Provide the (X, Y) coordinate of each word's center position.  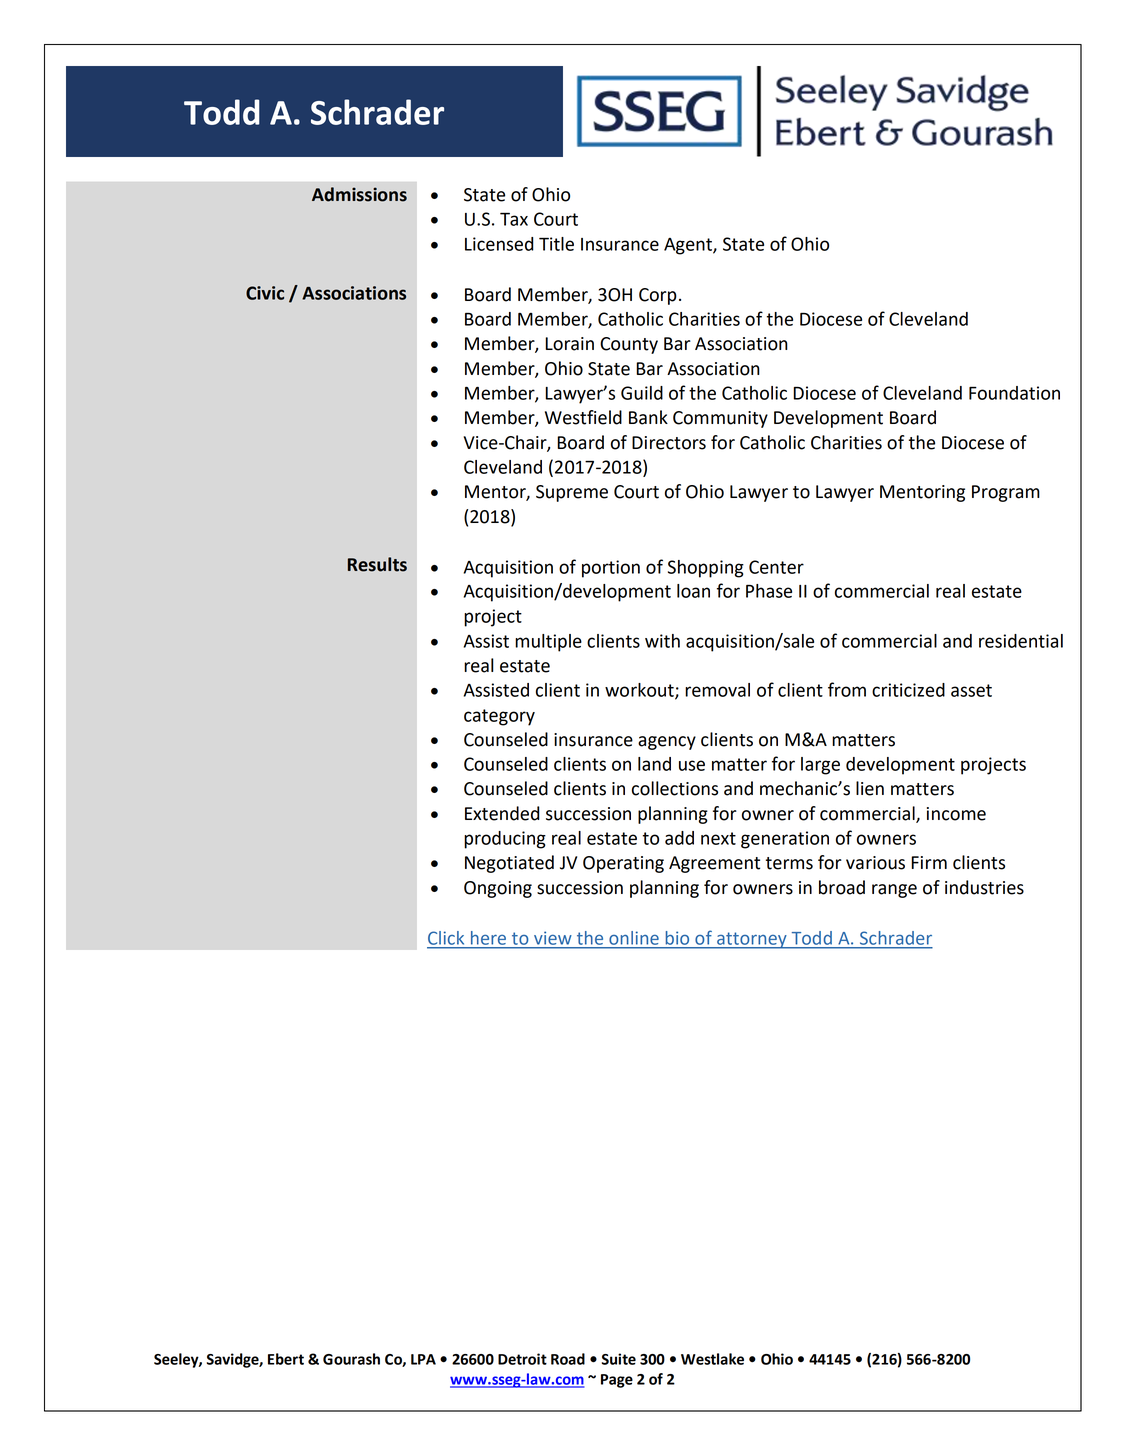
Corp (658, 296)
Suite (619, 1359)
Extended (502, 813)
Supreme (572, 493)
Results (377, 564)
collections (675, 788)
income (956, 814)
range (894, 891)
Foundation (1014, 393)
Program (1006, 493)
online (634, 938)
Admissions (359, 194)
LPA (423, 1359)
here (488, 938)
